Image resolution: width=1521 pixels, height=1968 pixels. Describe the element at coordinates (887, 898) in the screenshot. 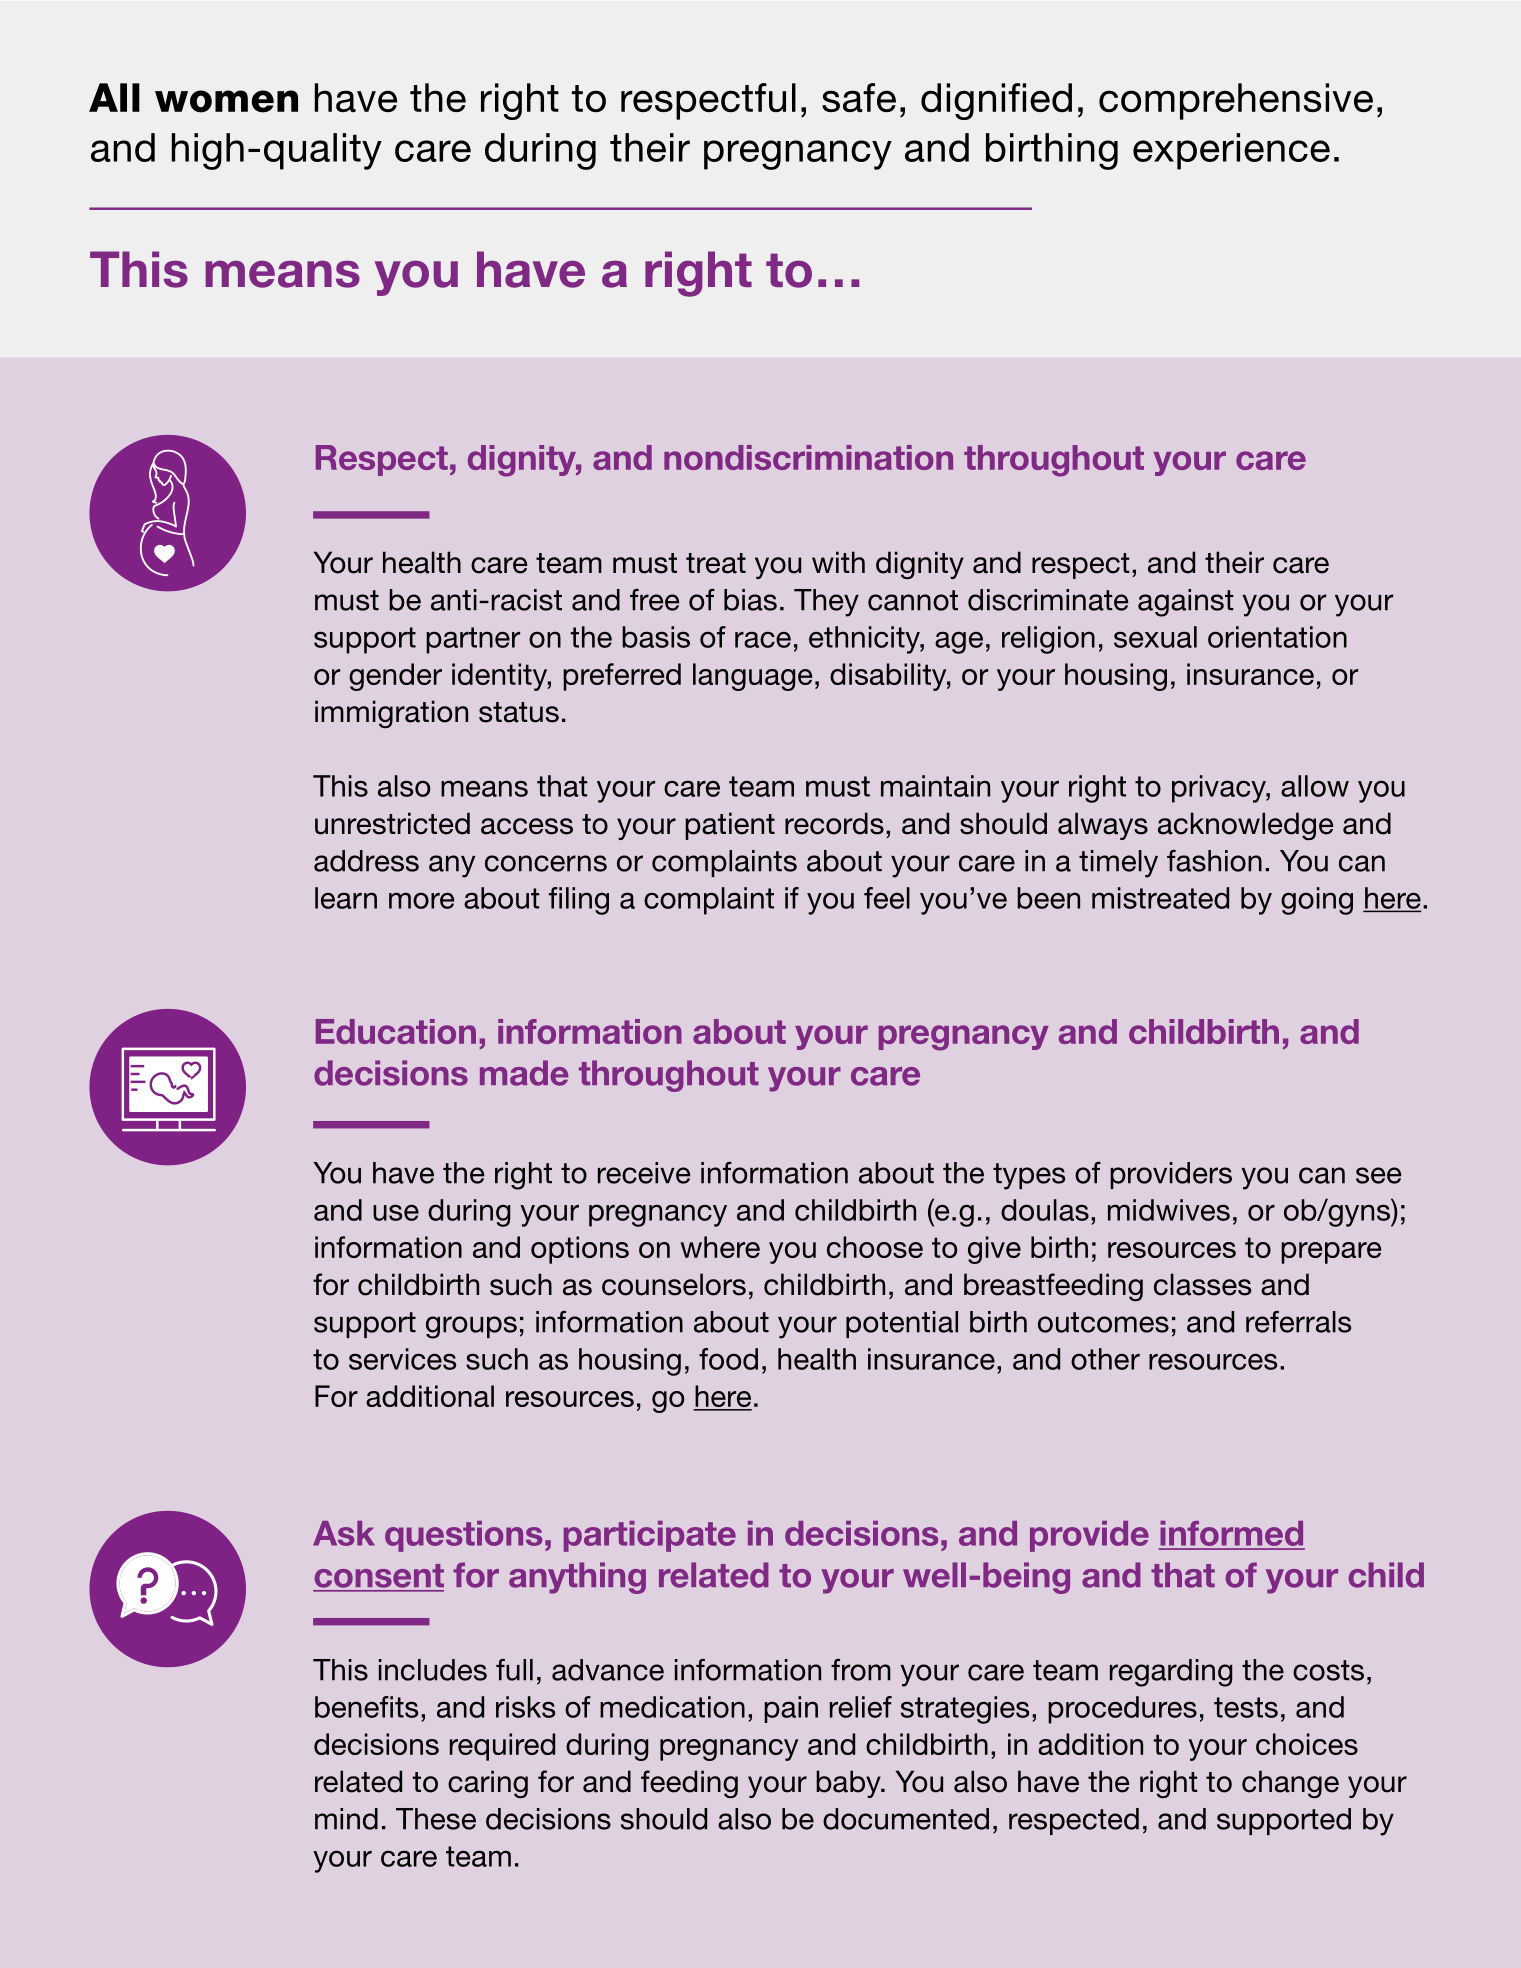

I see `feel` at that location.
